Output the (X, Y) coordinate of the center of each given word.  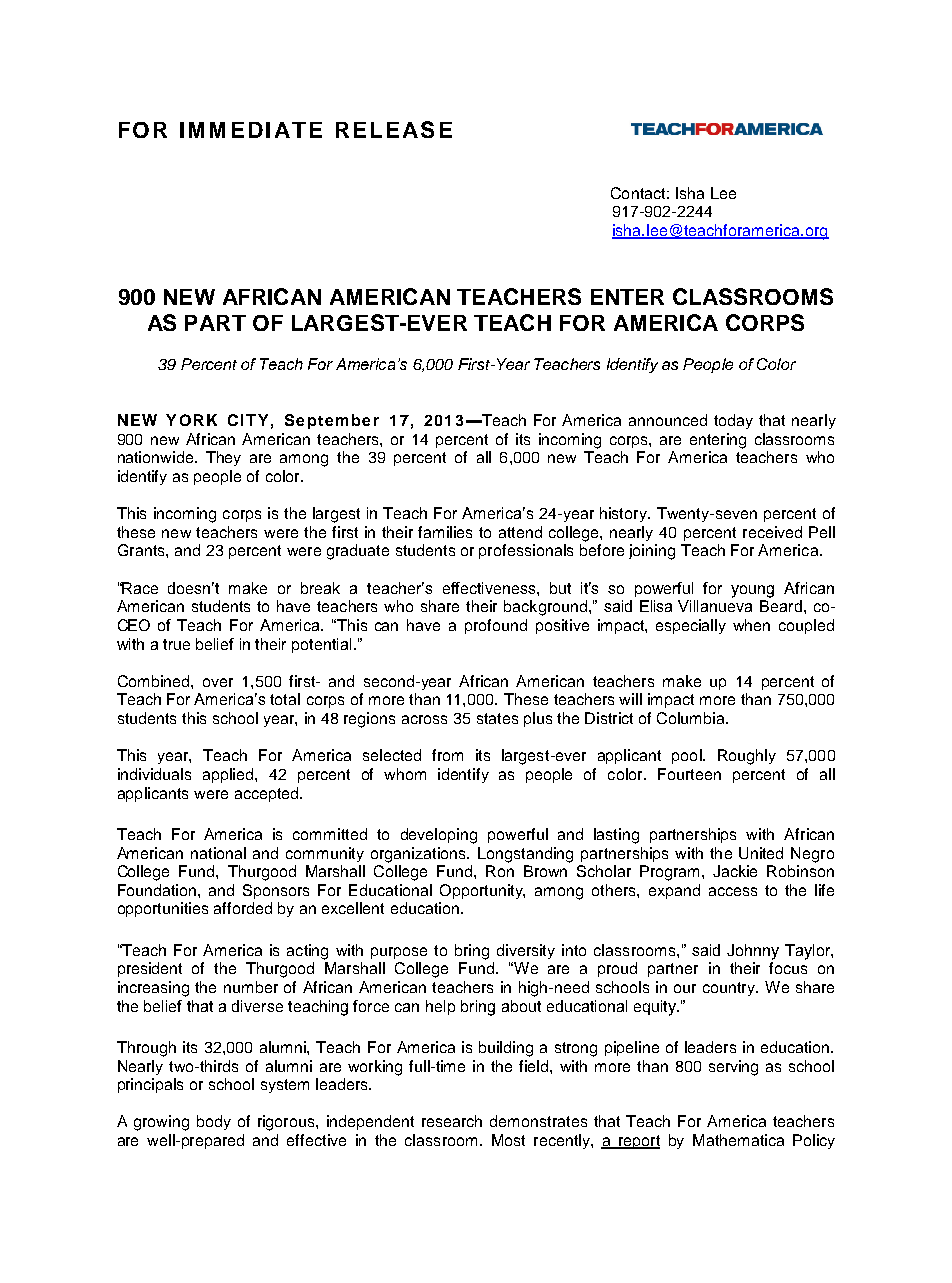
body (214, 1122)
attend (520, 532)
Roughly (747, 757)
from (447, 755)
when (751, 625)
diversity (526, 951)
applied (229, 775)
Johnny (753, 952)
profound (496, 626)
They (223, 458)
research (452, 1121)
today (733, 421)
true (176, 644)
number (251, 987)
